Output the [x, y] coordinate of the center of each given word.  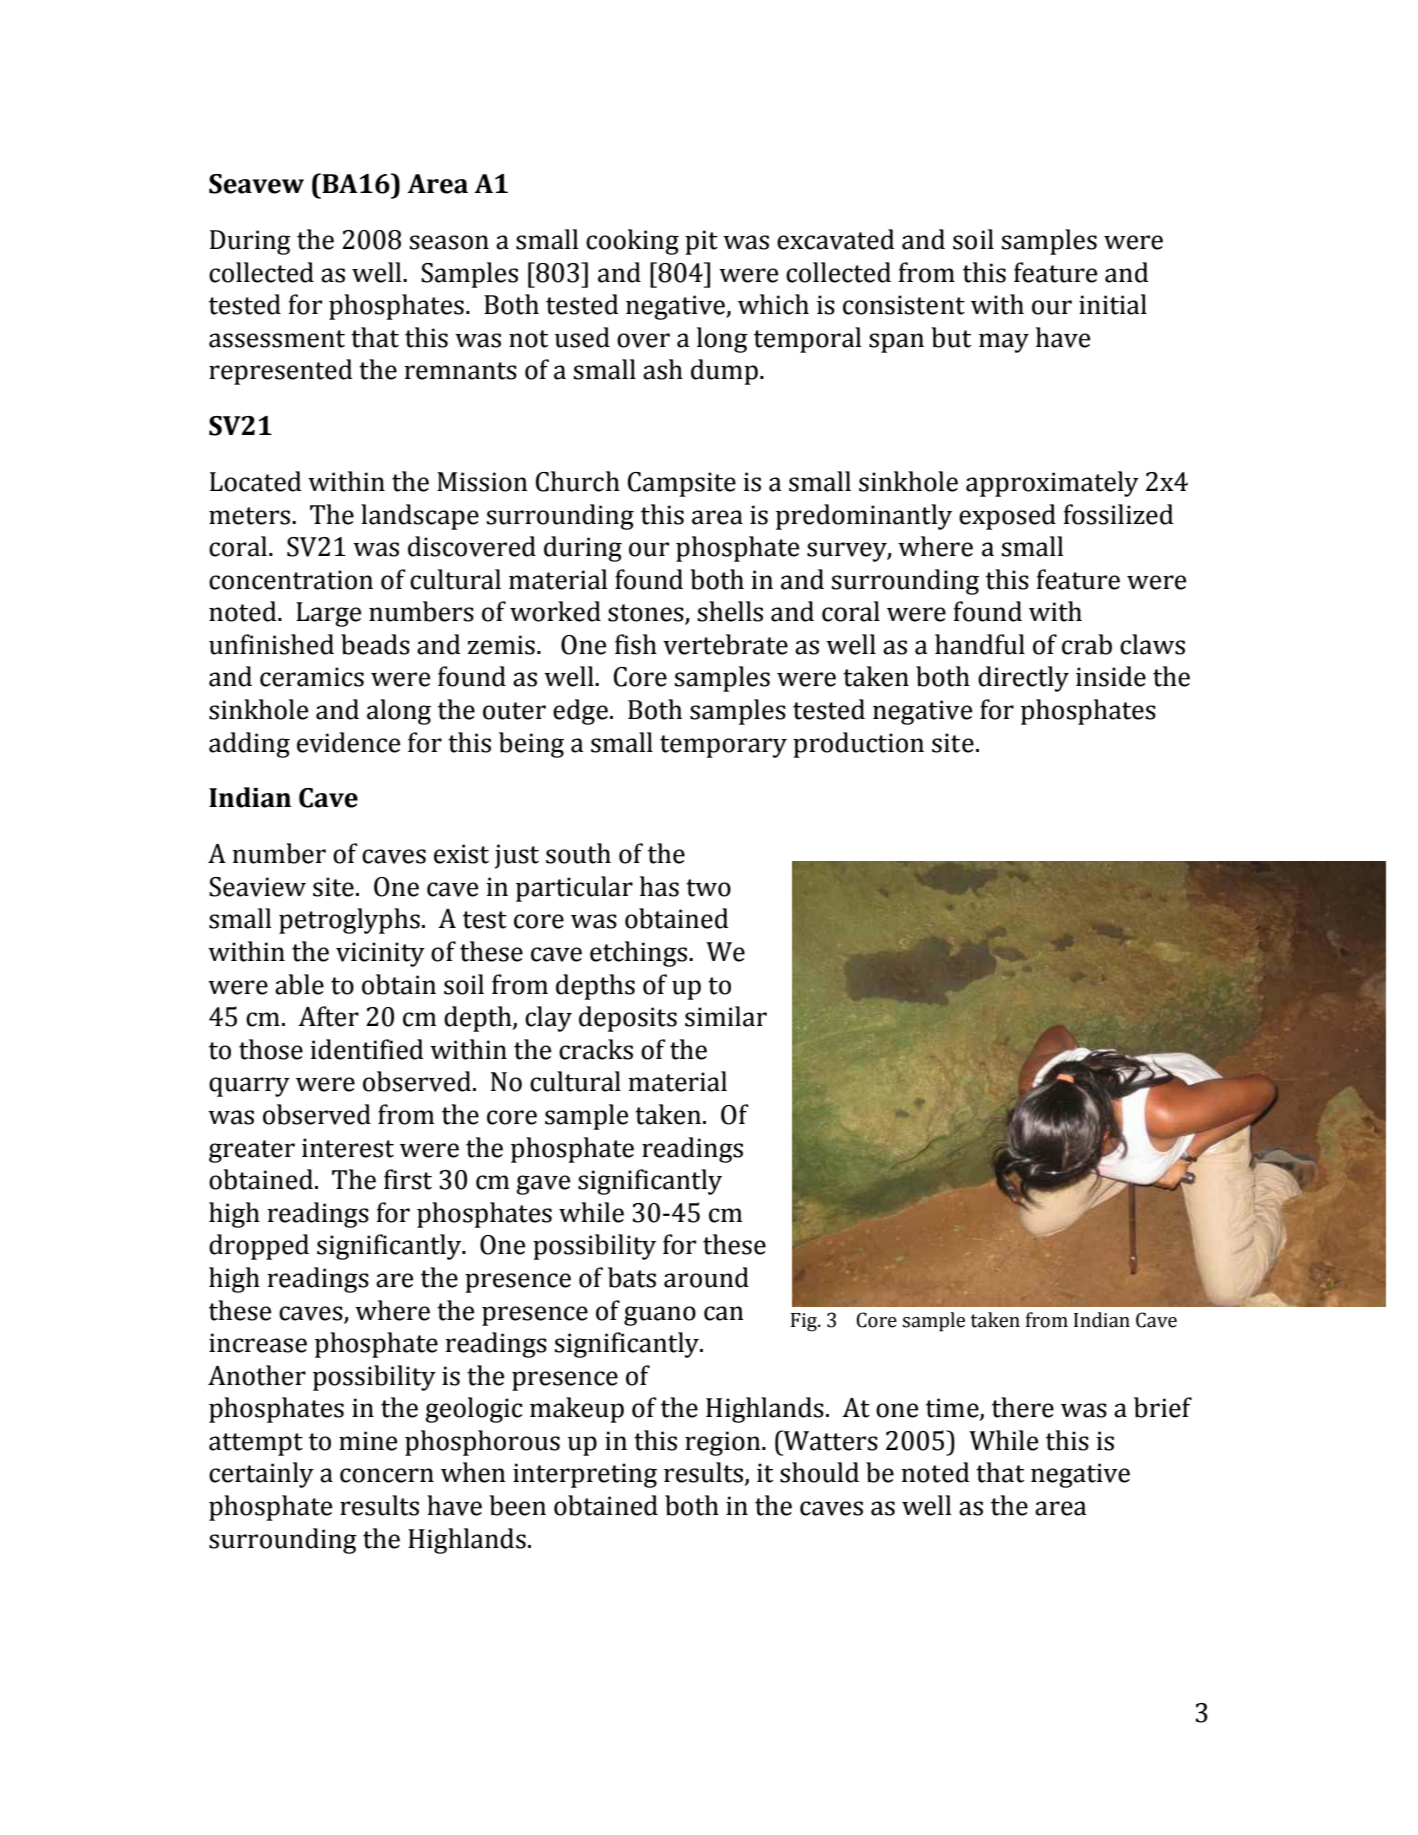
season [449, 242]
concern [387, 1475]
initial [1113, 304]
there [1023, 1407]
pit [701, 242]
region [724, 1443]
